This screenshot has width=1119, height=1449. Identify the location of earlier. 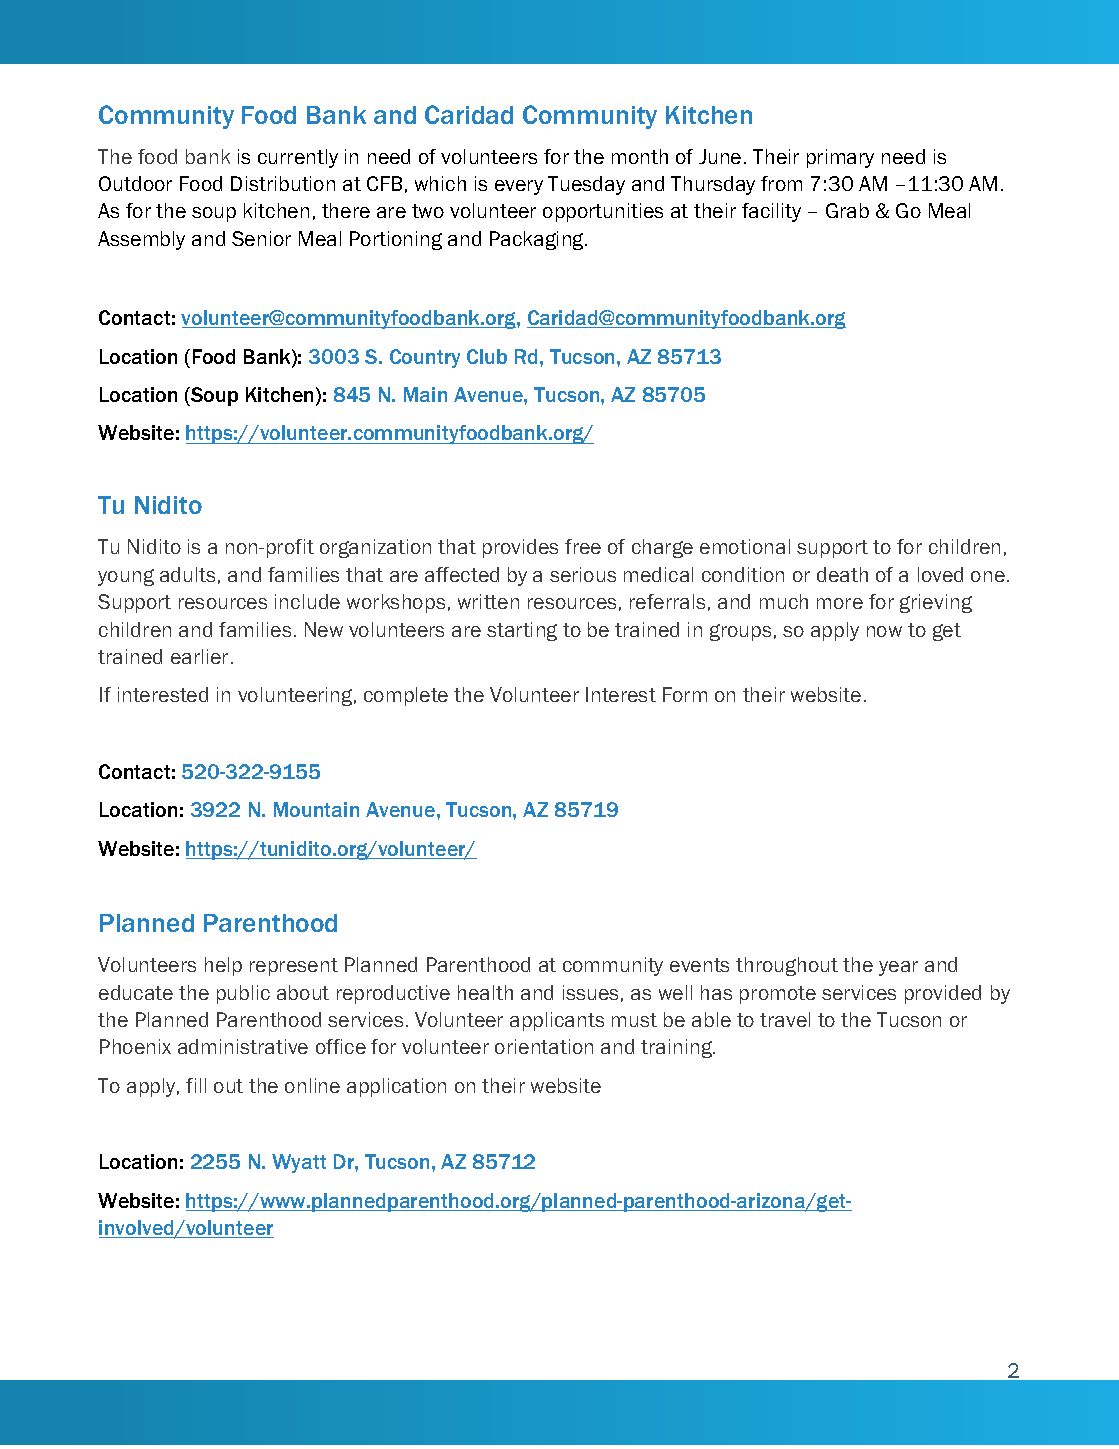
(199, 656).
